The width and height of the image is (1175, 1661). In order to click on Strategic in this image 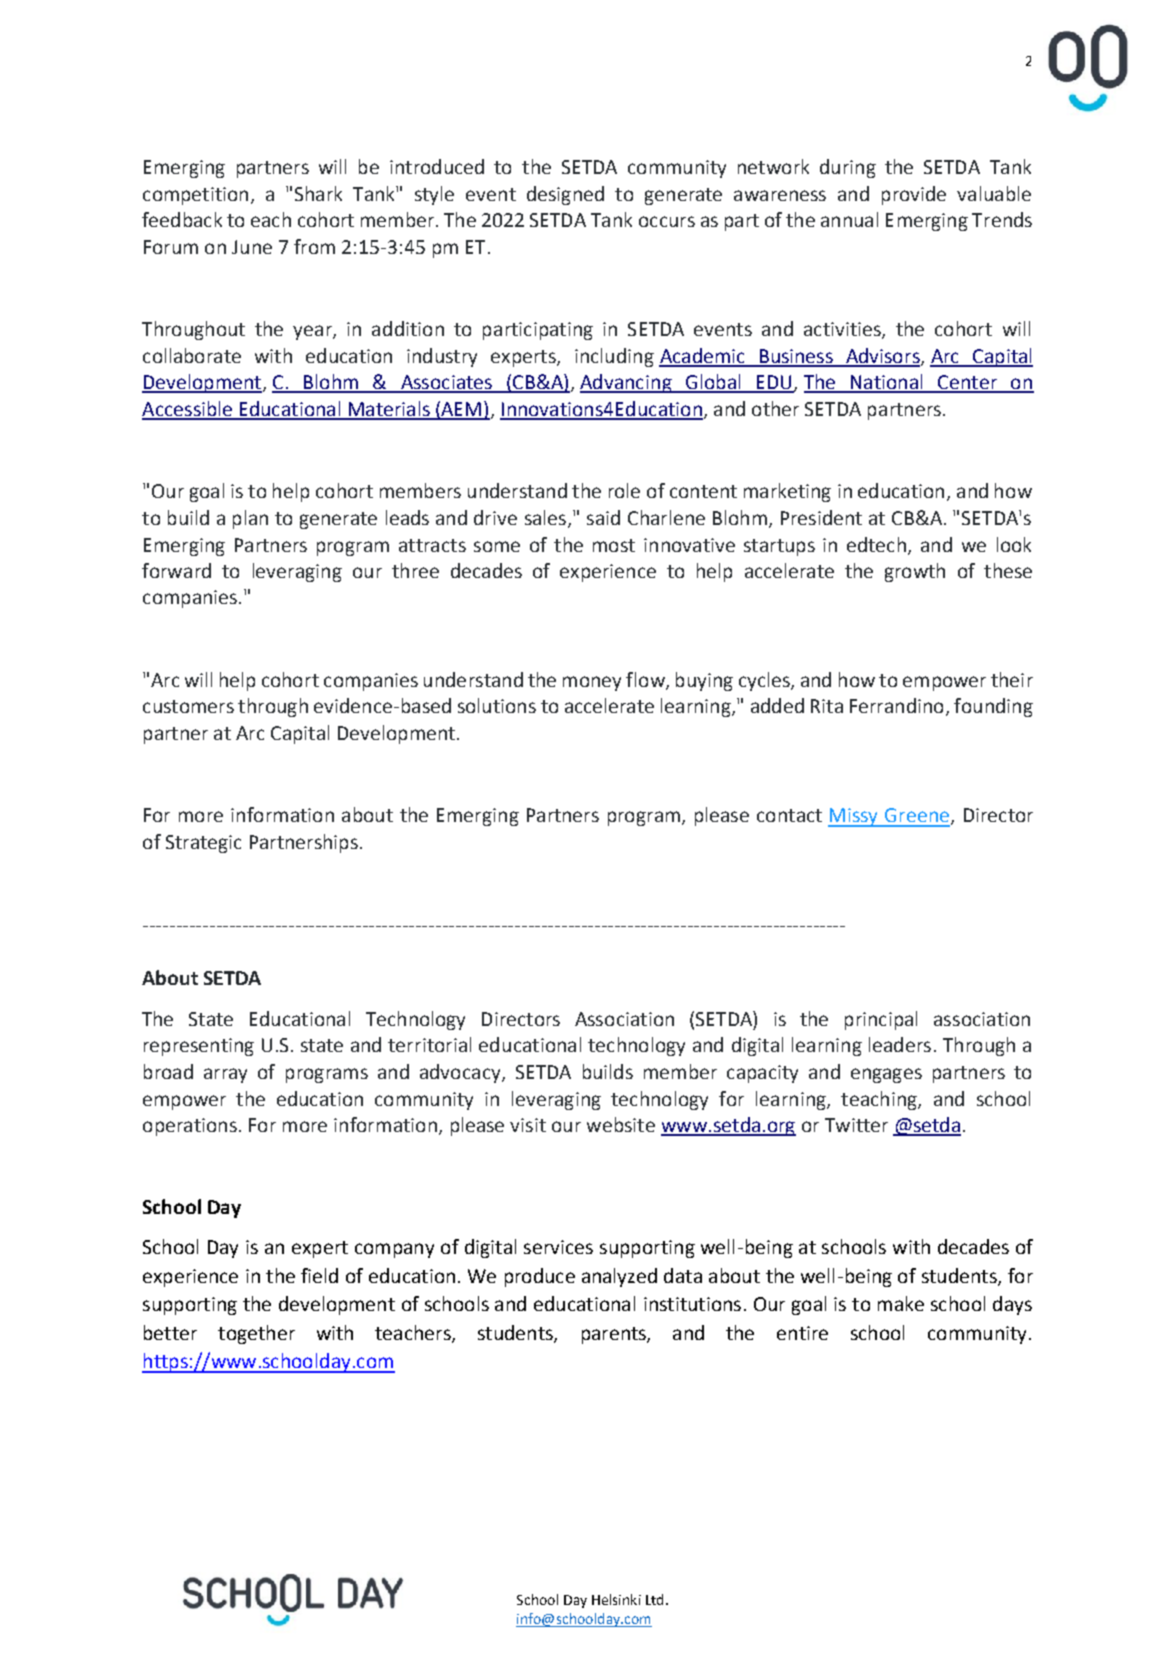, I will do `click(203, 844)`.
